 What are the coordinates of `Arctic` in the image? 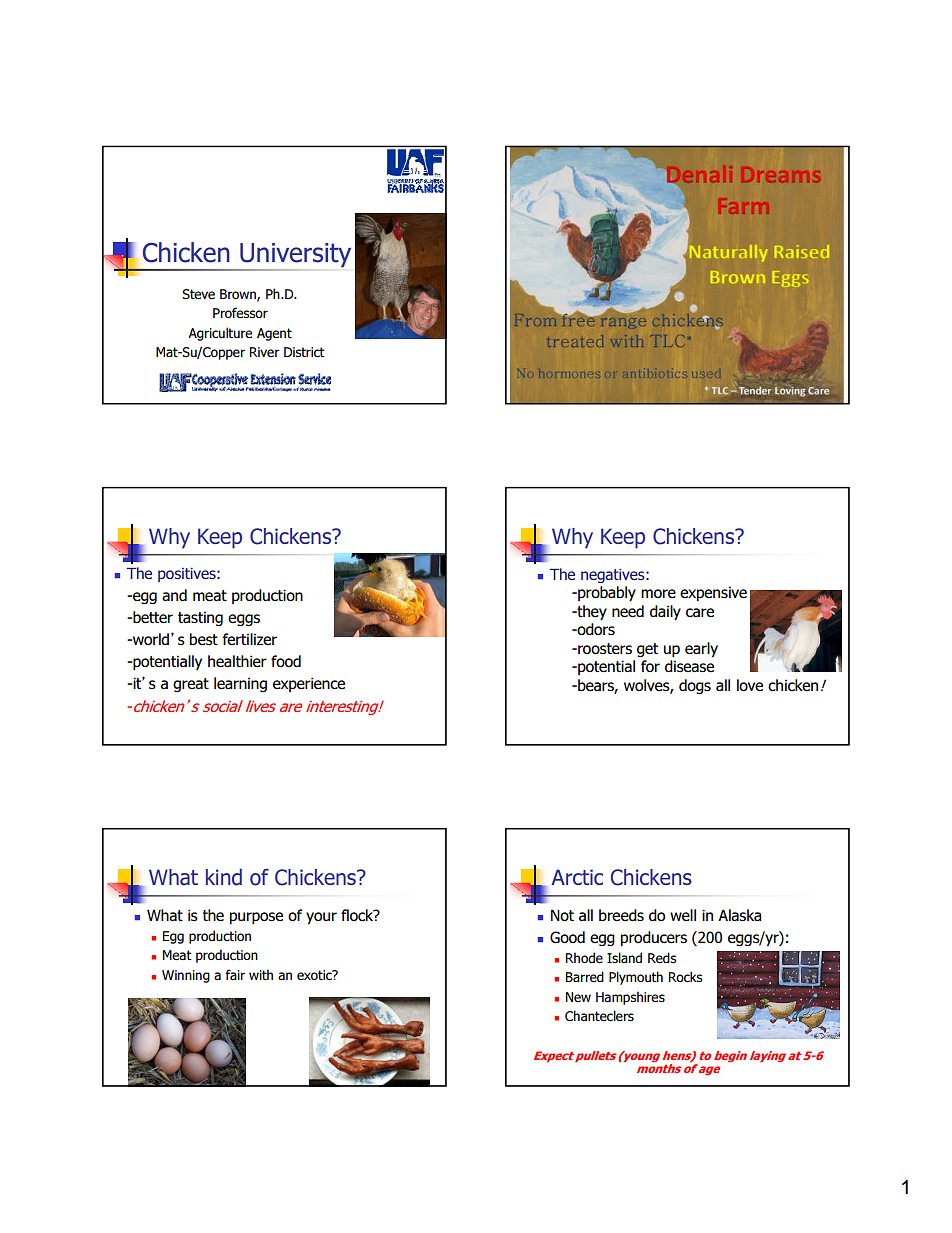 It's located at (577, 877).
